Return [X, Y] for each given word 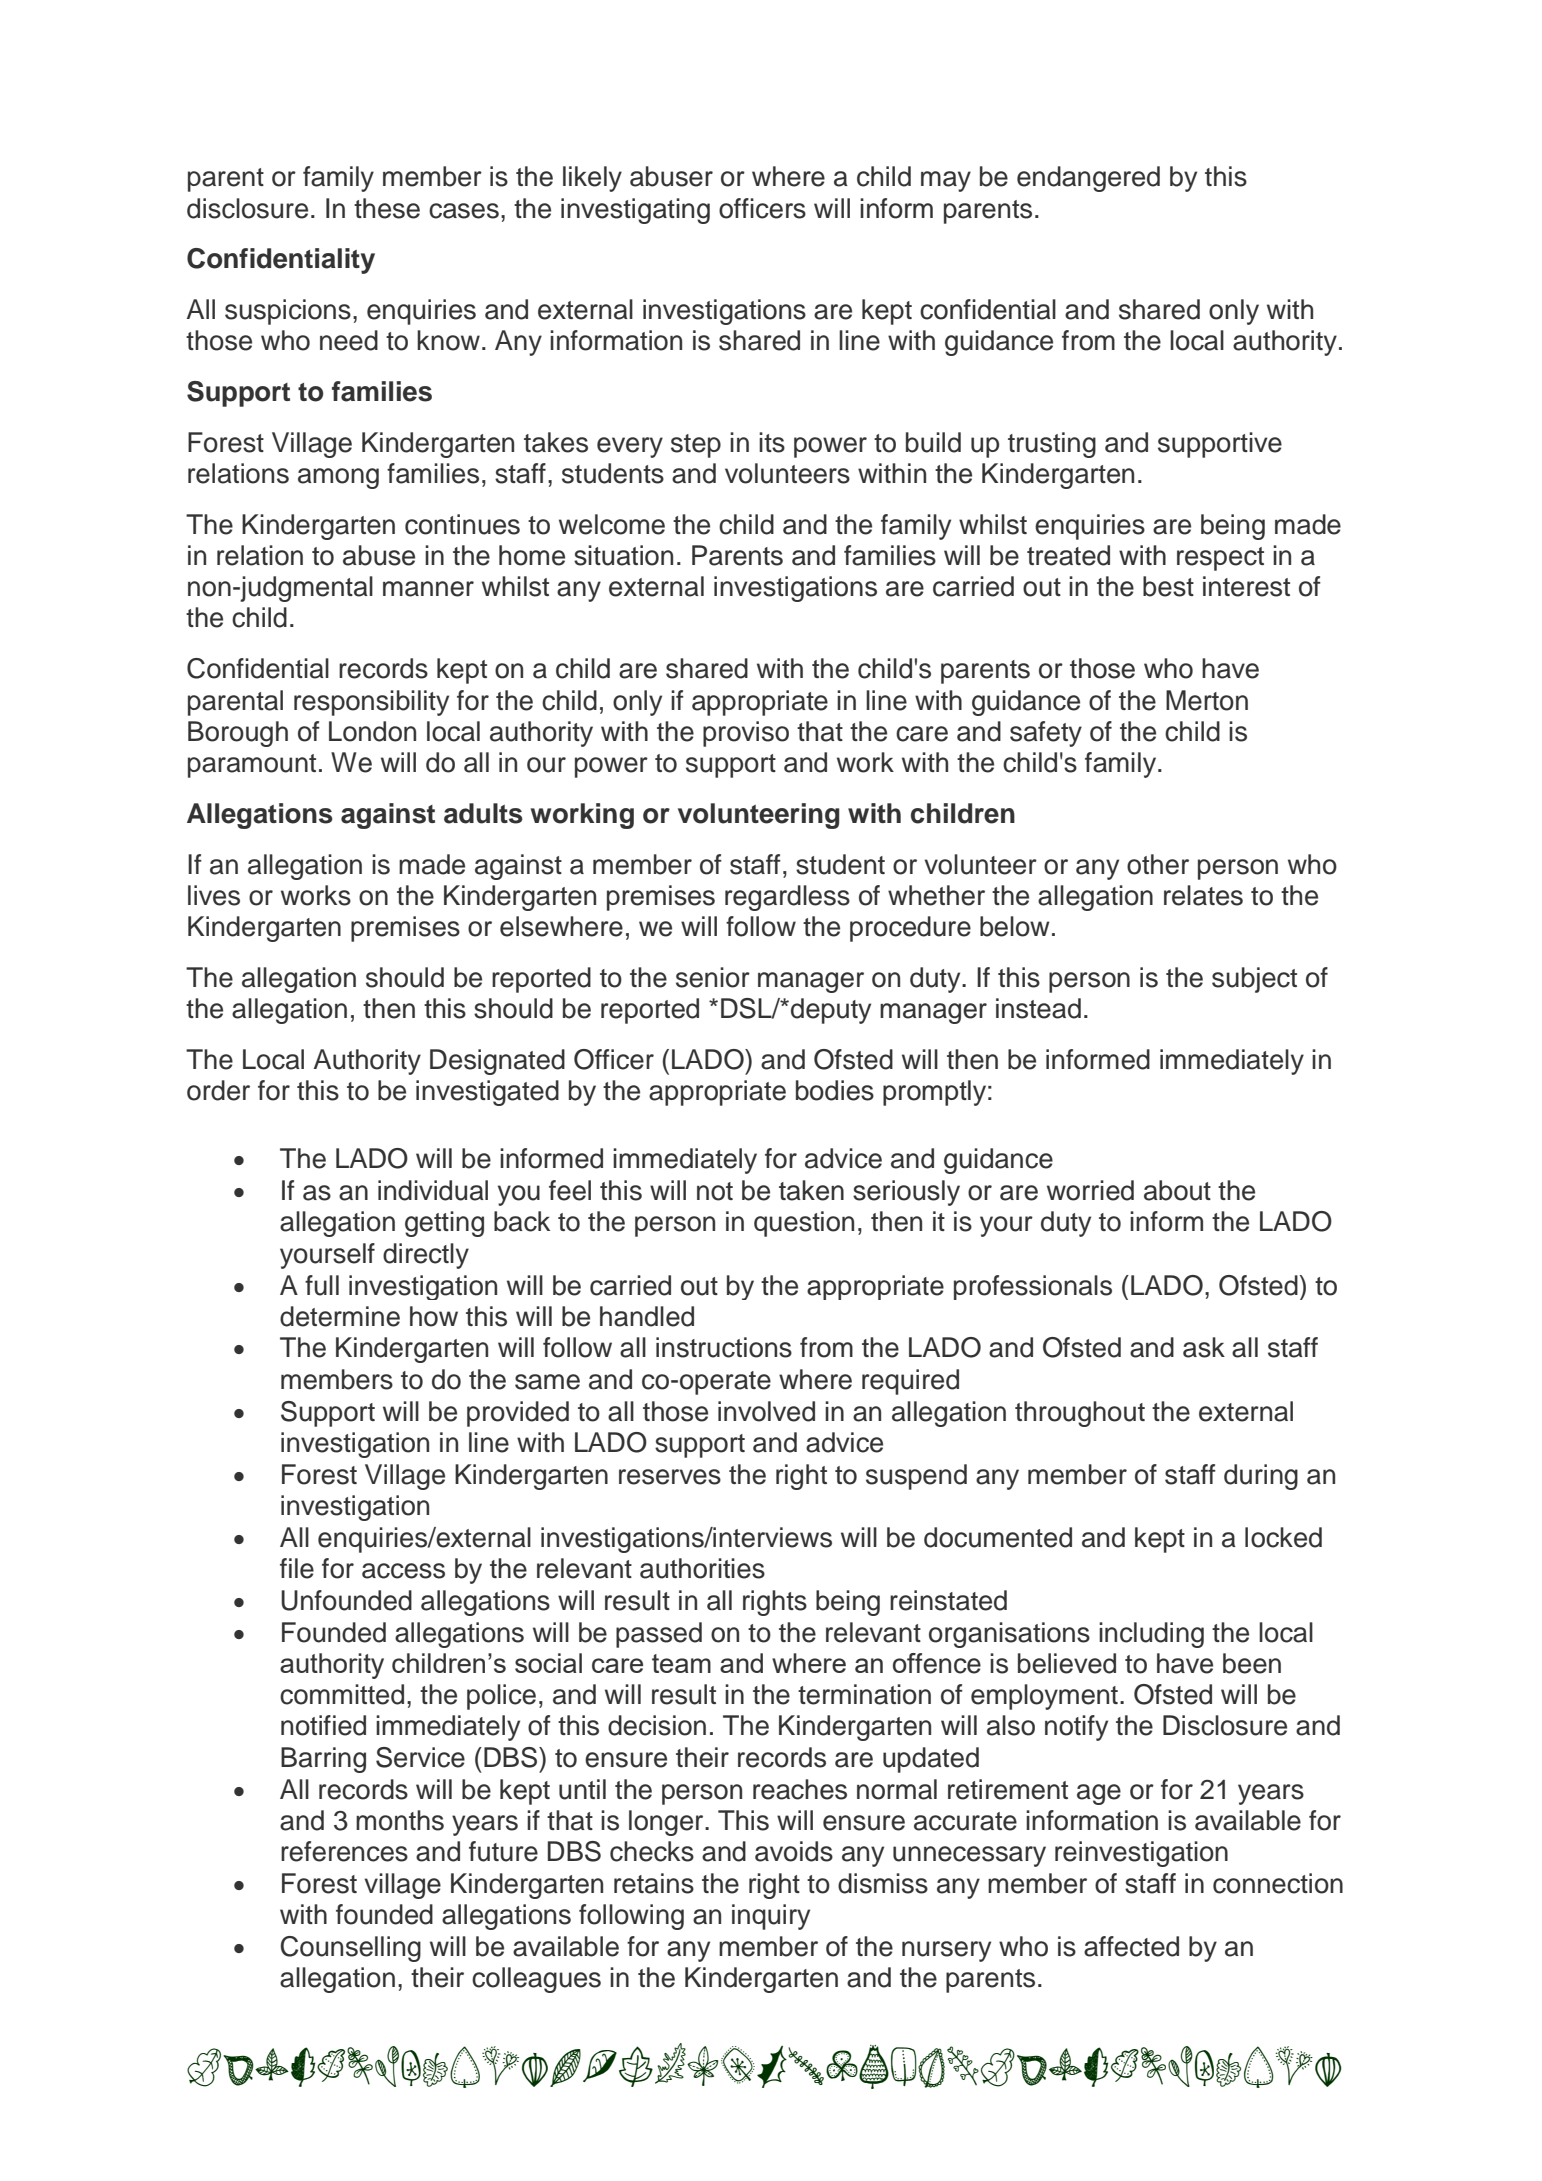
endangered [1088, 179]
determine [340, 1316]
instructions [724, 1347]
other [1158, 864]
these [387, 208]
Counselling [351, 1949]
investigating [635, 211]
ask [1204, 1347]
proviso [746, 734]
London [372, 731]
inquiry [771, 1917]
